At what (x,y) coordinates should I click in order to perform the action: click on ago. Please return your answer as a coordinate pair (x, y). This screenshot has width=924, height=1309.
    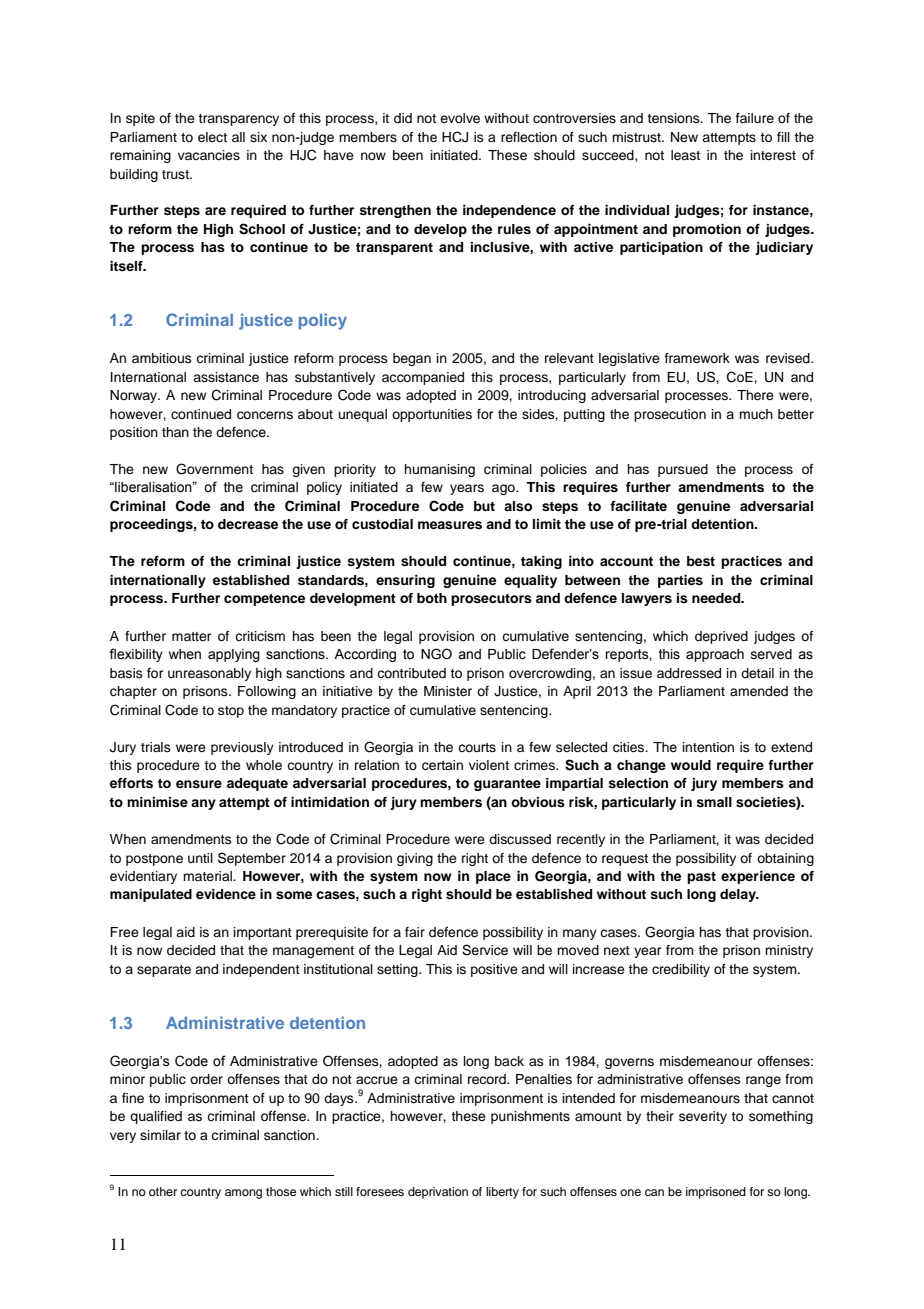
    Looking at the image, I should click on (504, 489).
